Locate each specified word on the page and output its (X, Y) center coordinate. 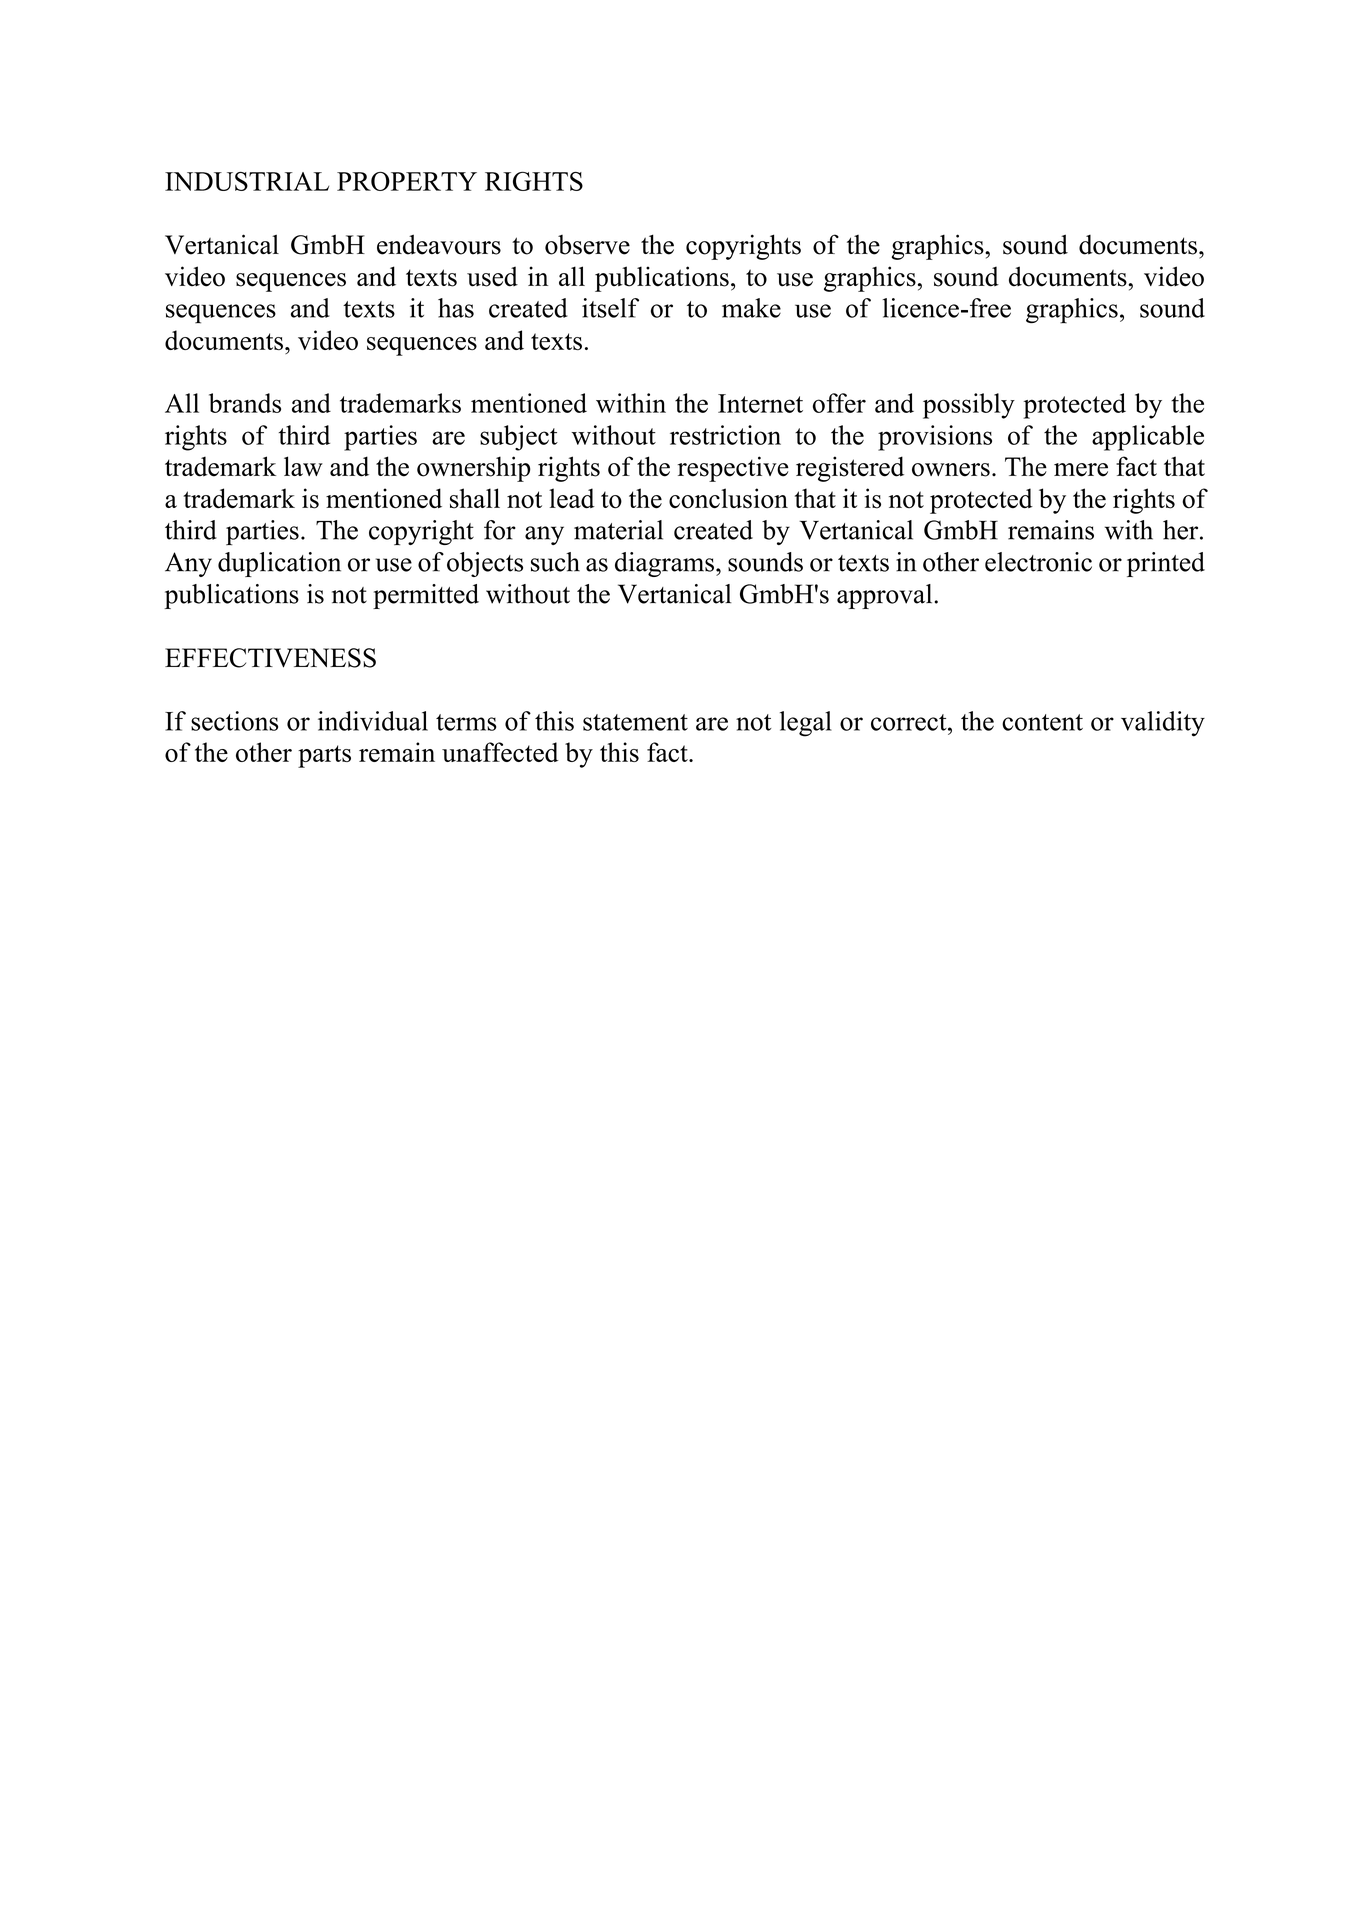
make (751, 308)
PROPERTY (407, 181)
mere (1081, 470)
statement (635, 722)
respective (733, 469)
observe (587, 245)
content (1042, 722)
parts (324, 756)
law (303, 466)
